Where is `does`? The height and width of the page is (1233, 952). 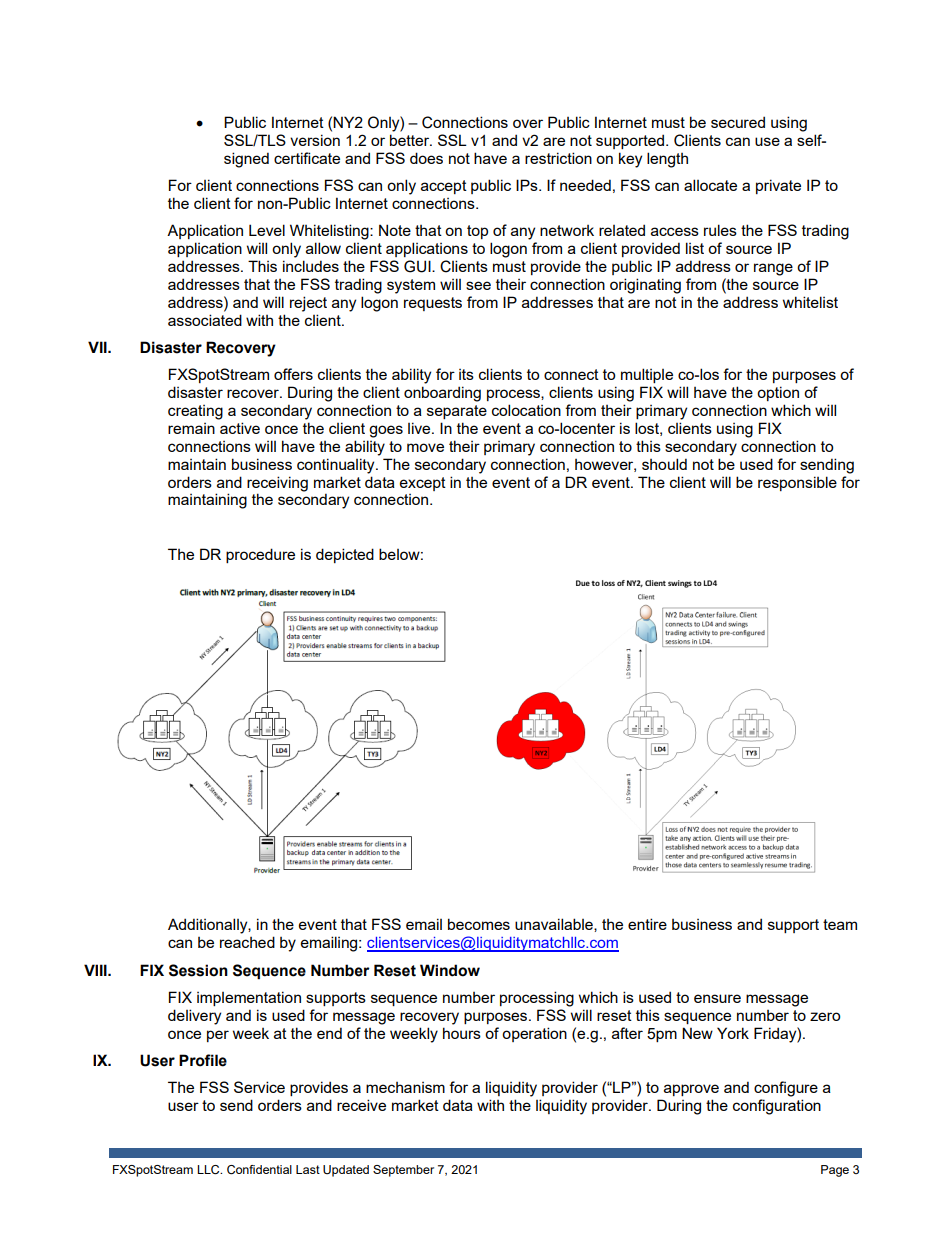 does is located at coordinates (426, 158).
